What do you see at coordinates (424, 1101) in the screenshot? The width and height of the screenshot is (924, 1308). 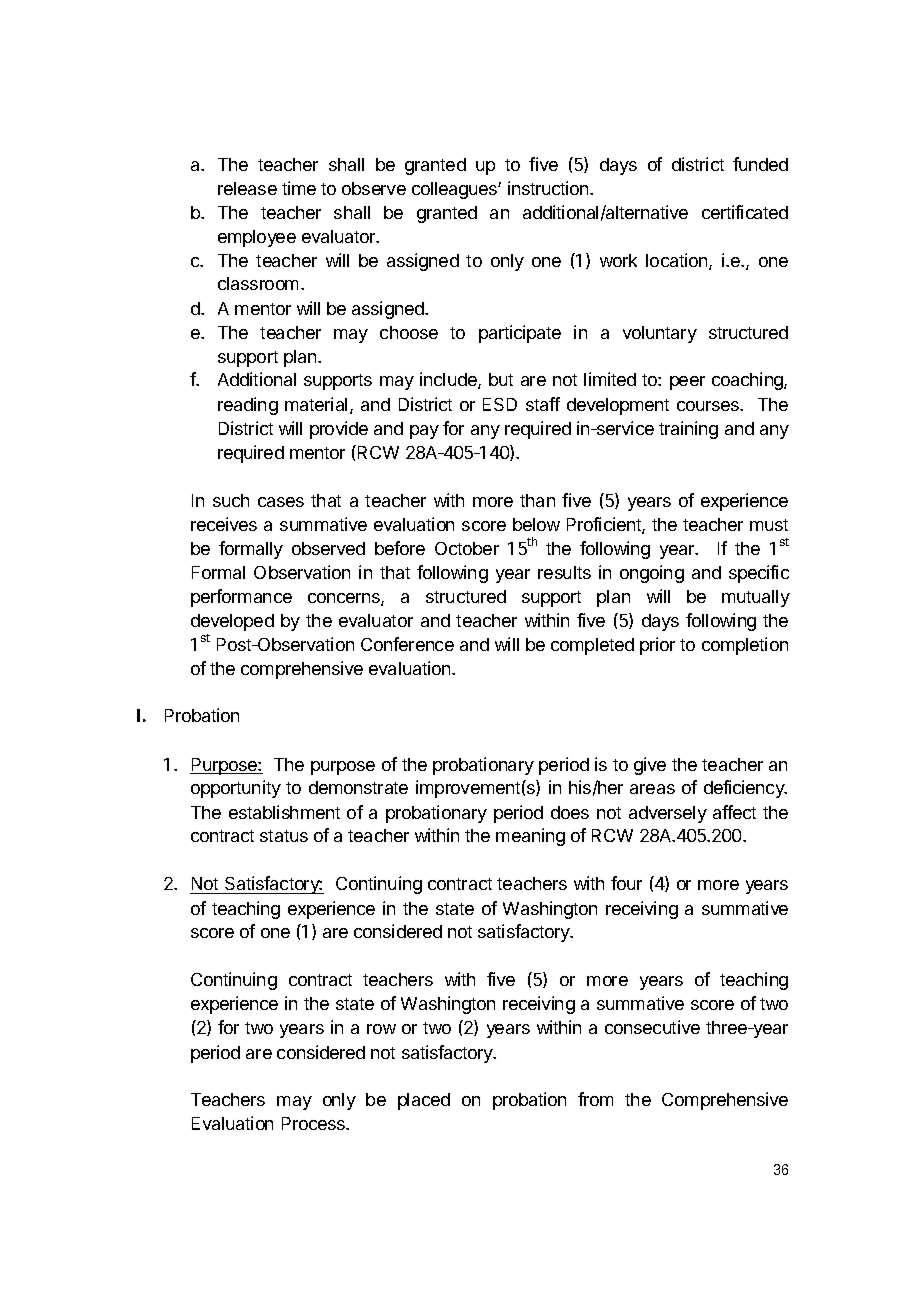 I see `placed` at bounding box center [424, 1101].
